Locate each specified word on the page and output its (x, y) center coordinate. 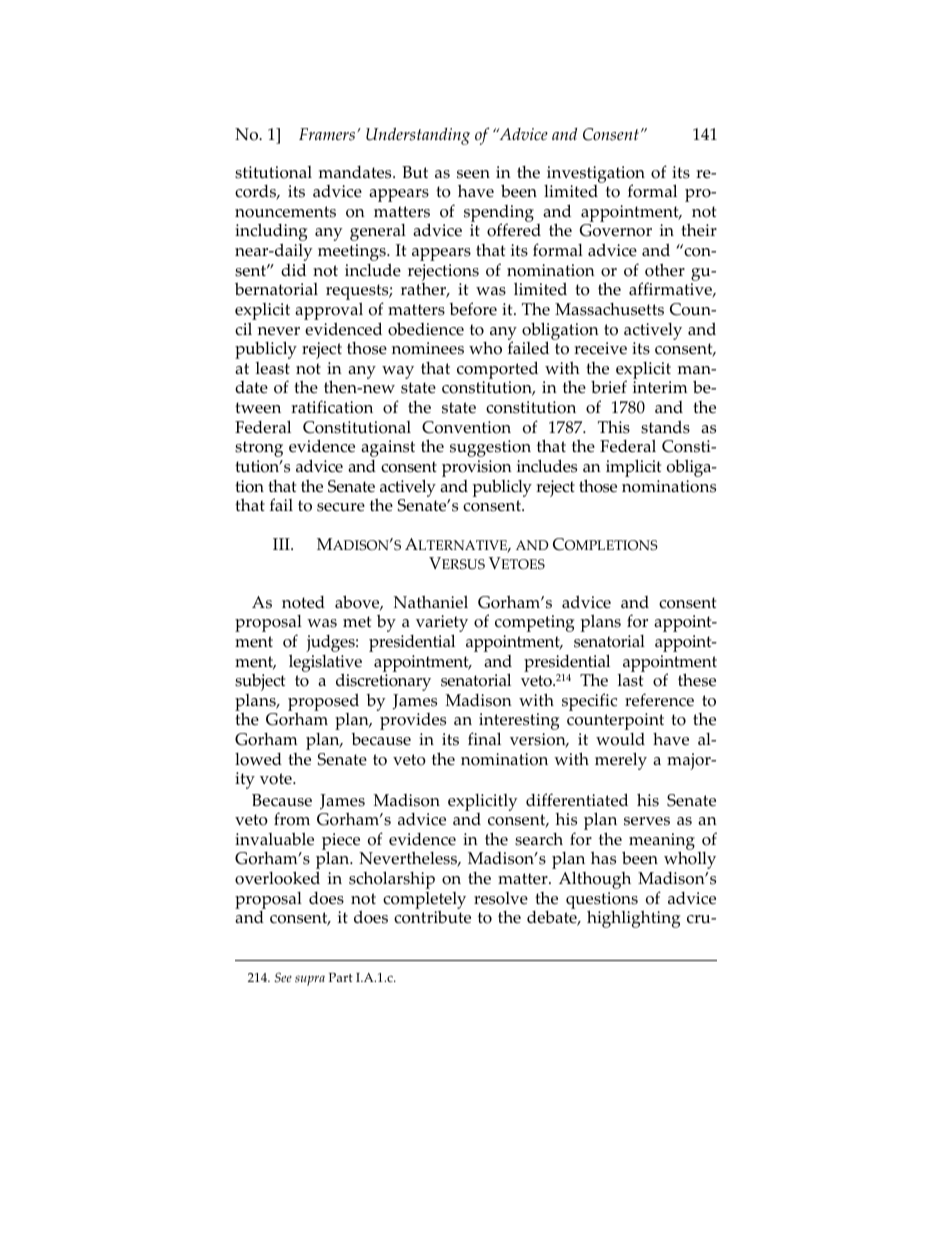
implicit (633, 468)
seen (473, 174)
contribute (432, 917)
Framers (327, 134)
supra (310, 980)
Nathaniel (431, 602)
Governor (616, 230)
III (282, 544)
